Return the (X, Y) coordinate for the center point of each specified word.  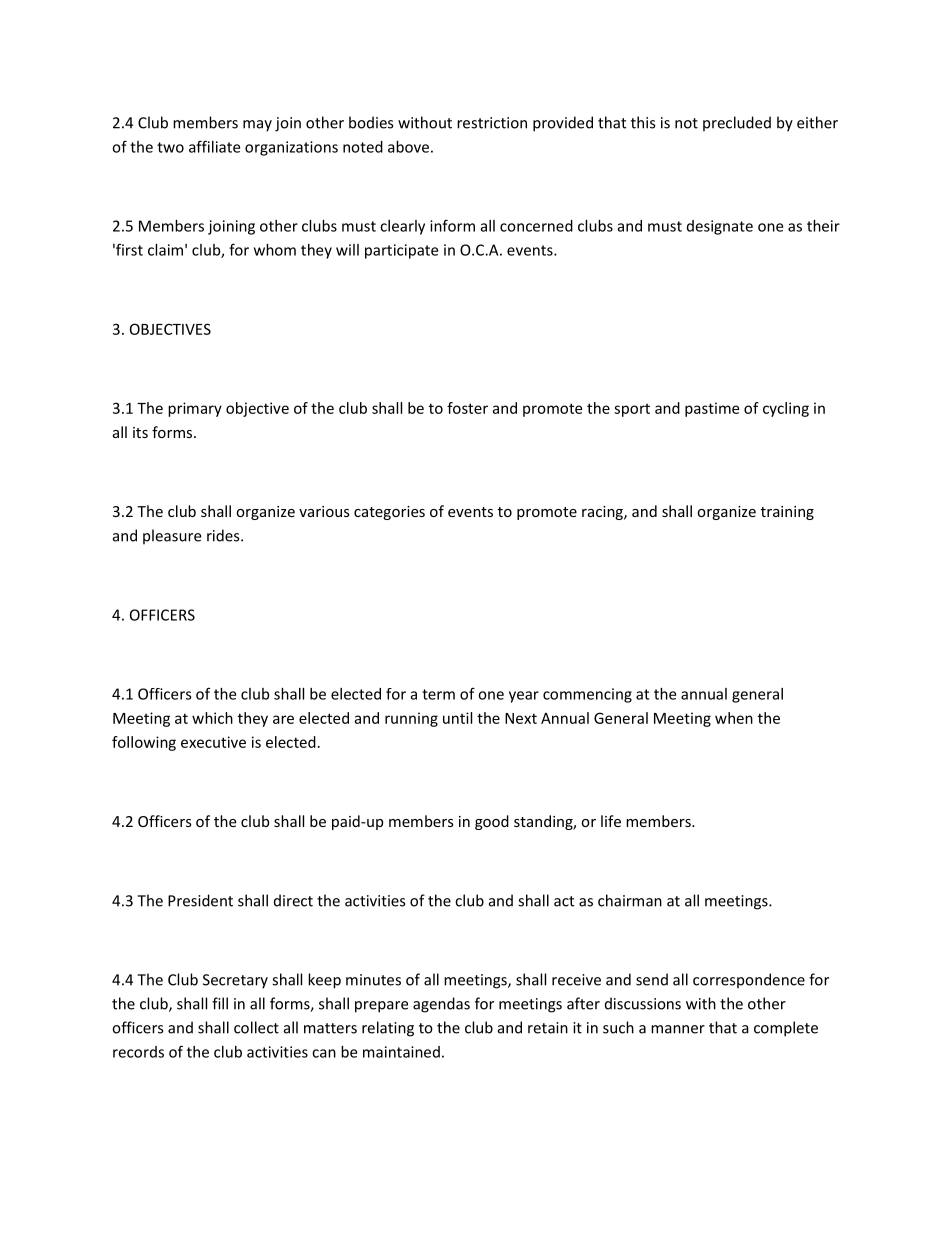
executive (213, 742)
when (734, 718)
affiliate (214, 146)
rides (224, 535)
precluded (737, 124)
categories (389, 513)
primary (195, 409)
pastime (712, 409)
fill (220, 1003)
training (787, 513)
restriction (492, 123)
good (492, 822)
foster (467, 408)
